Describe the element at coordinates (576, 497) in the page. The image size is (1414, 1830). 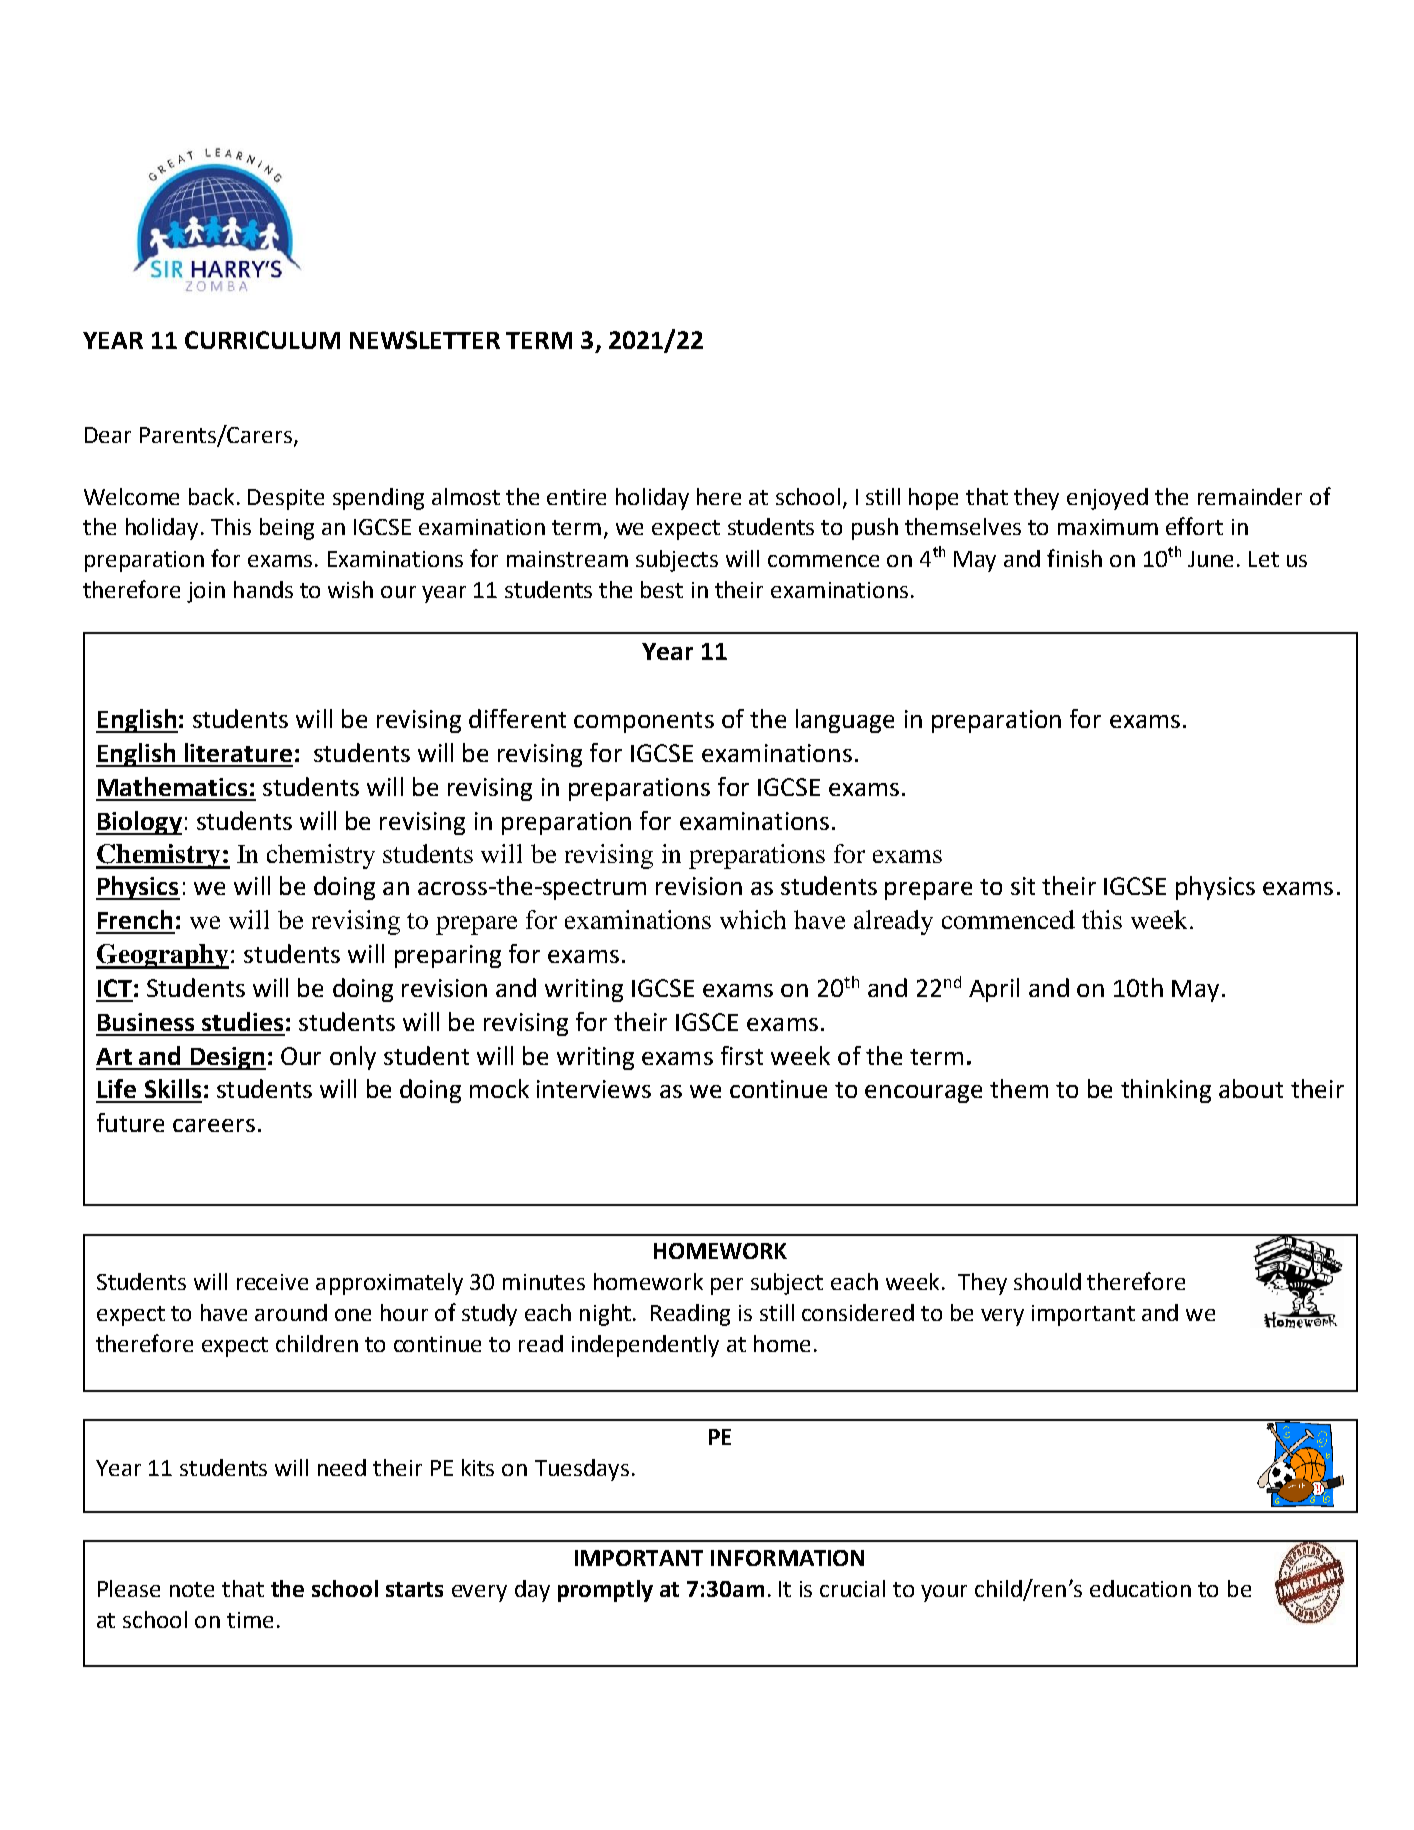
I see `entire` at that location.
